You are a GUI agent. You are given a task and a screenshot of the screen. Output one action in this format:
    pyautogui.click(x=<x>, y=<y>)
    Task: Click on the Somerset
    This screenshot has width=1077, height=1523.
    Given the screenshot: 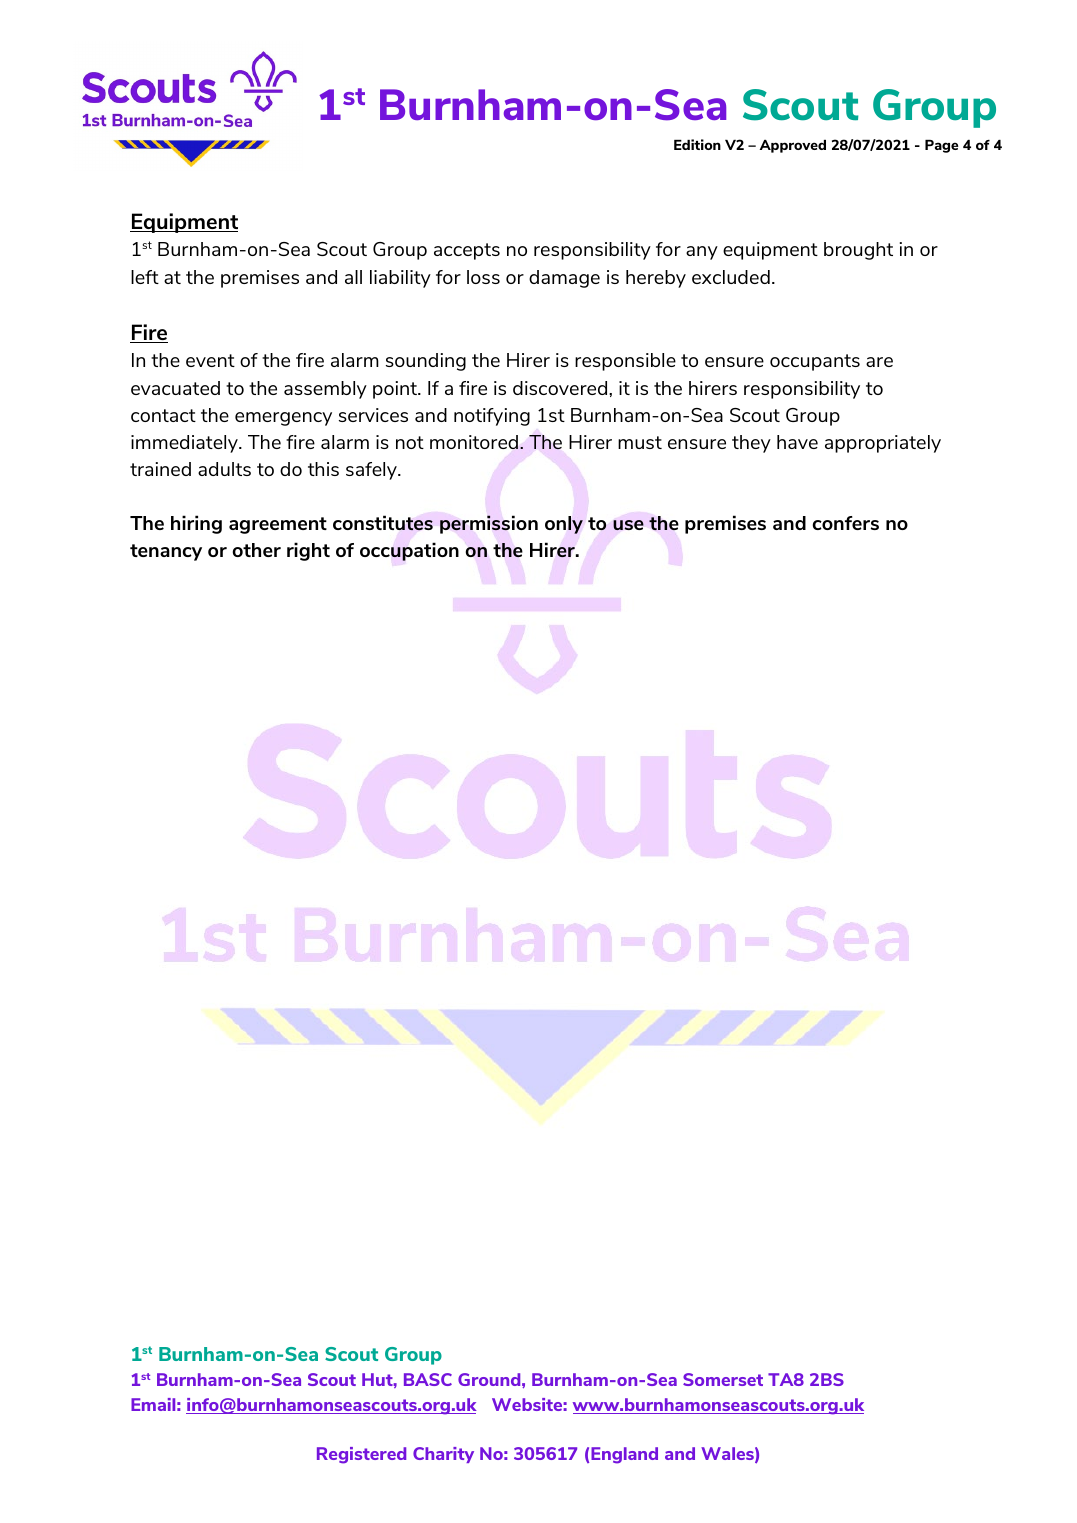 What is the action you would take?
    pyautogui.click(x=723, y=1379)
